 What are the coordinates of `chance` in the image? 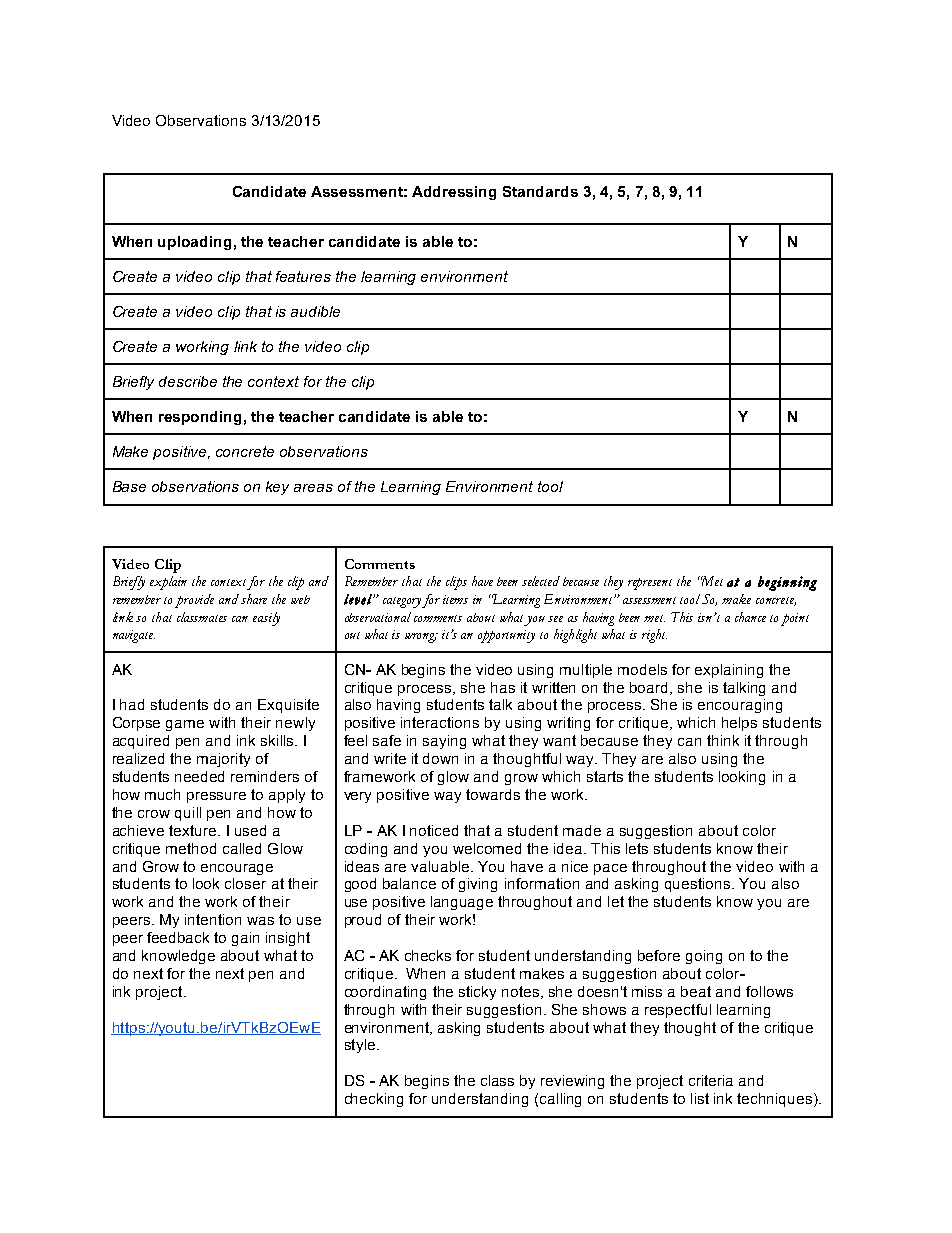 It's located at (750, 617).
